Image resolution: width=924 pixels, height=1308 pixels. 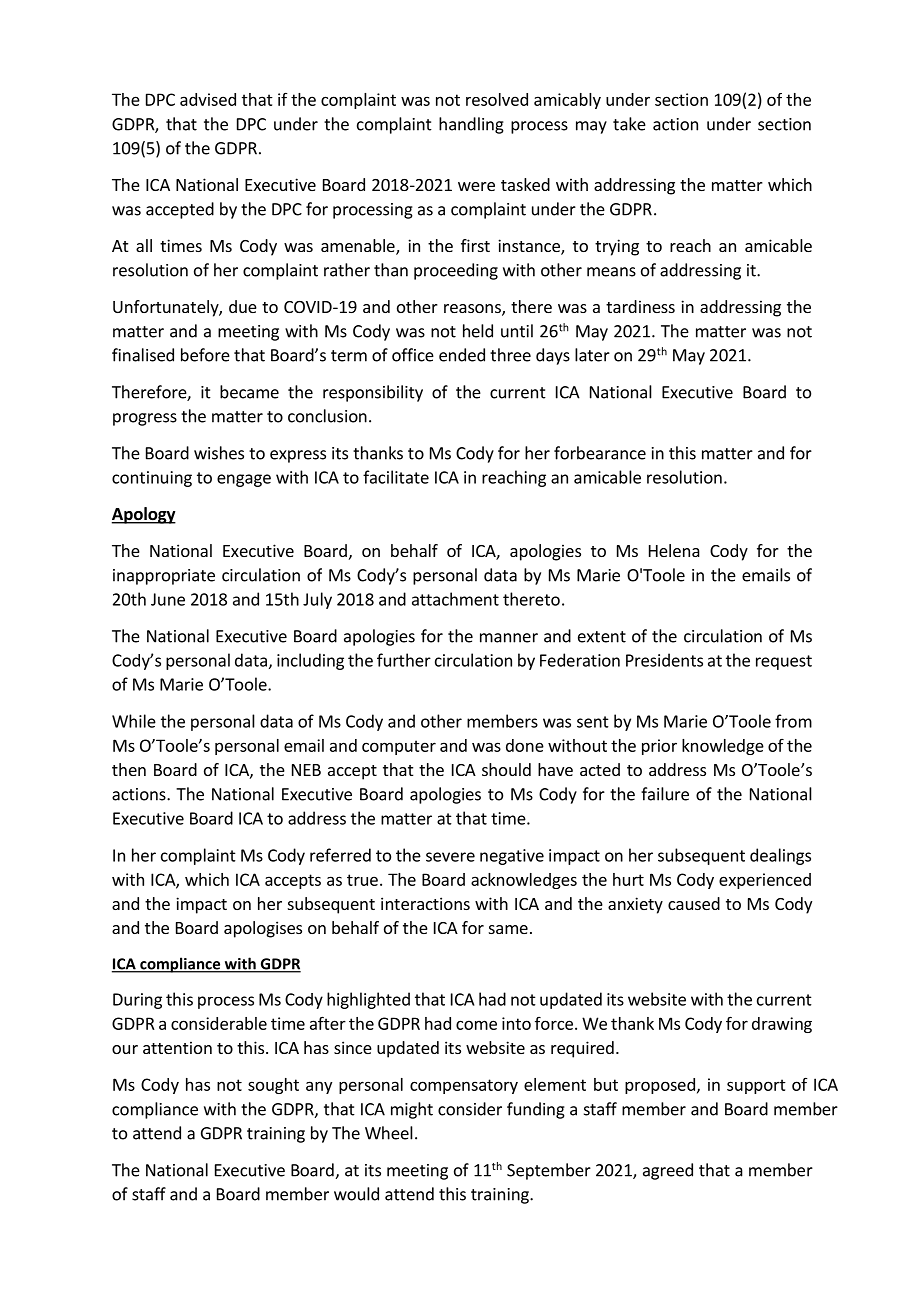 I want to click on advised, so click(x=208, y=99).
